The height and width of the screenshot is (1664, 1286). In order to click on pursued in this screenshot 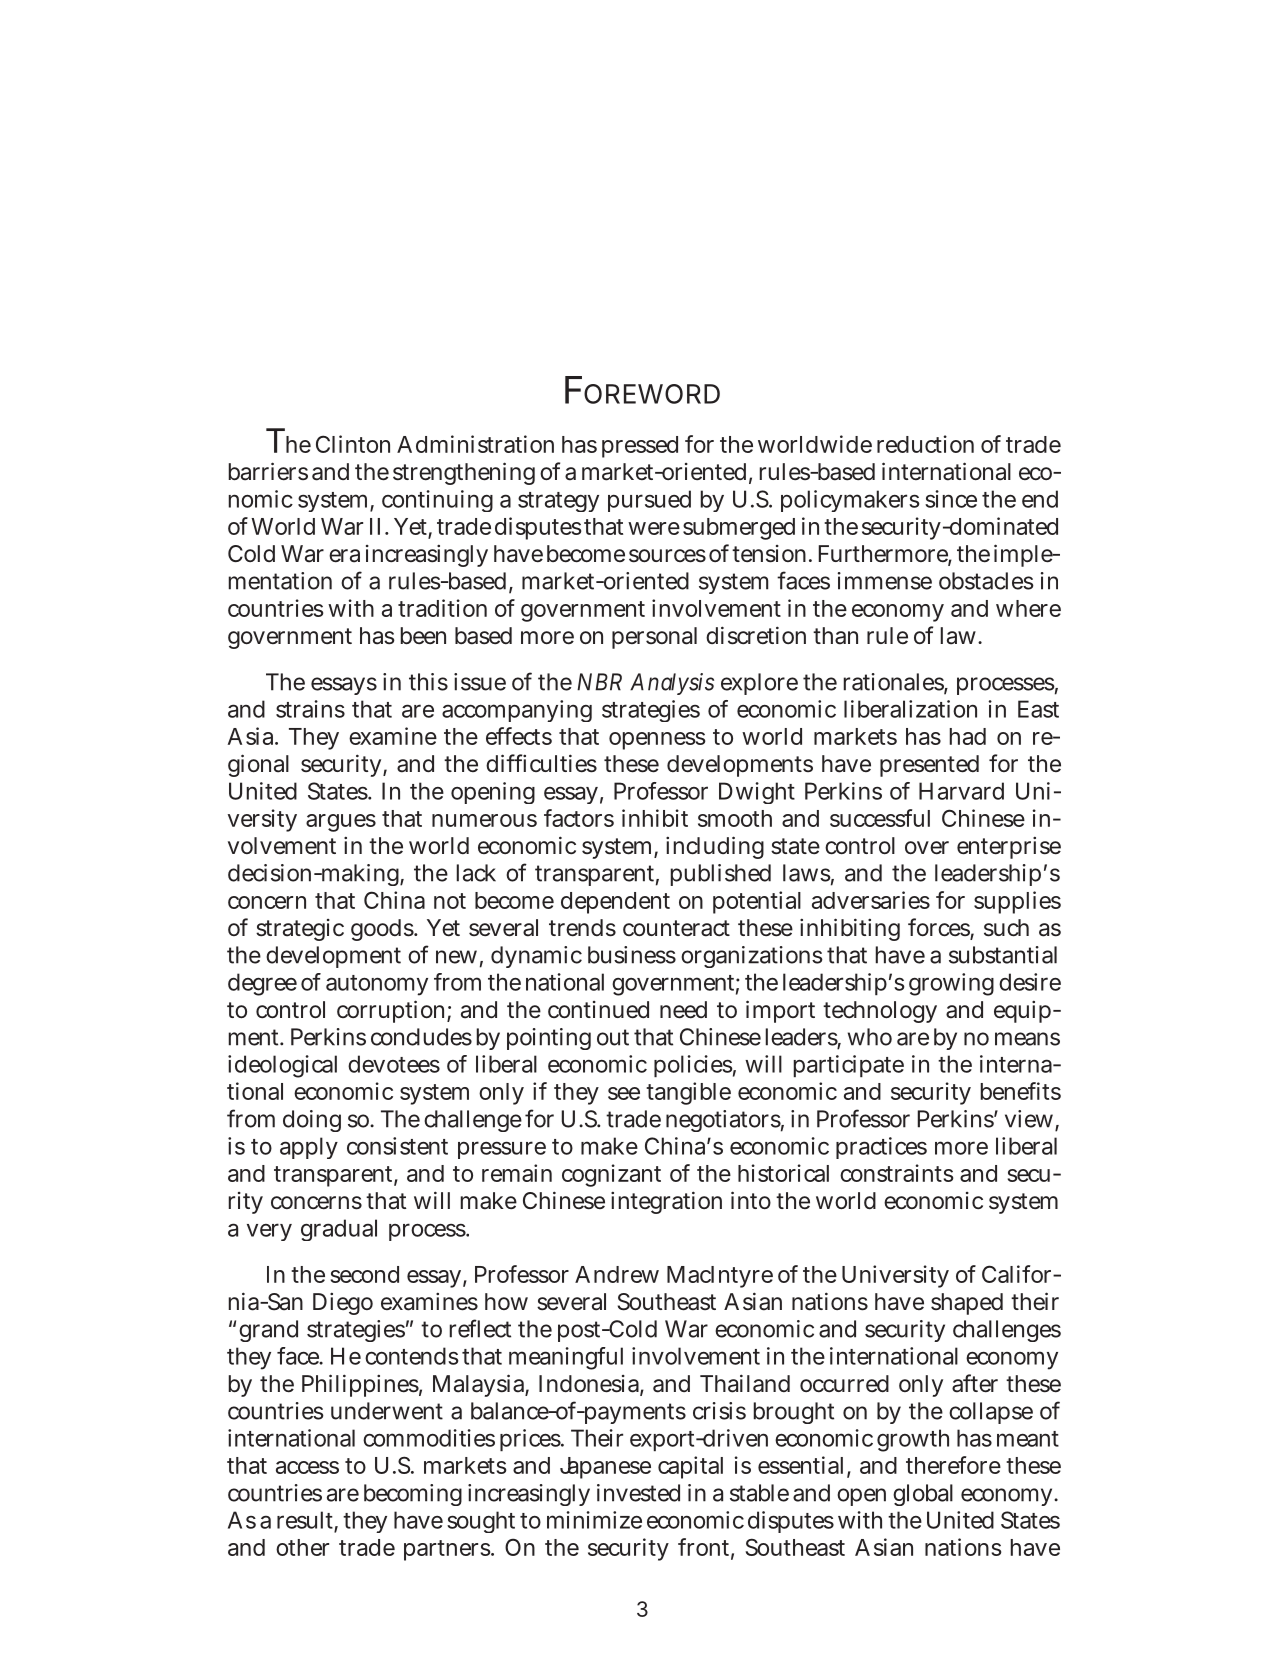, I will do `click(649, 501)`.
